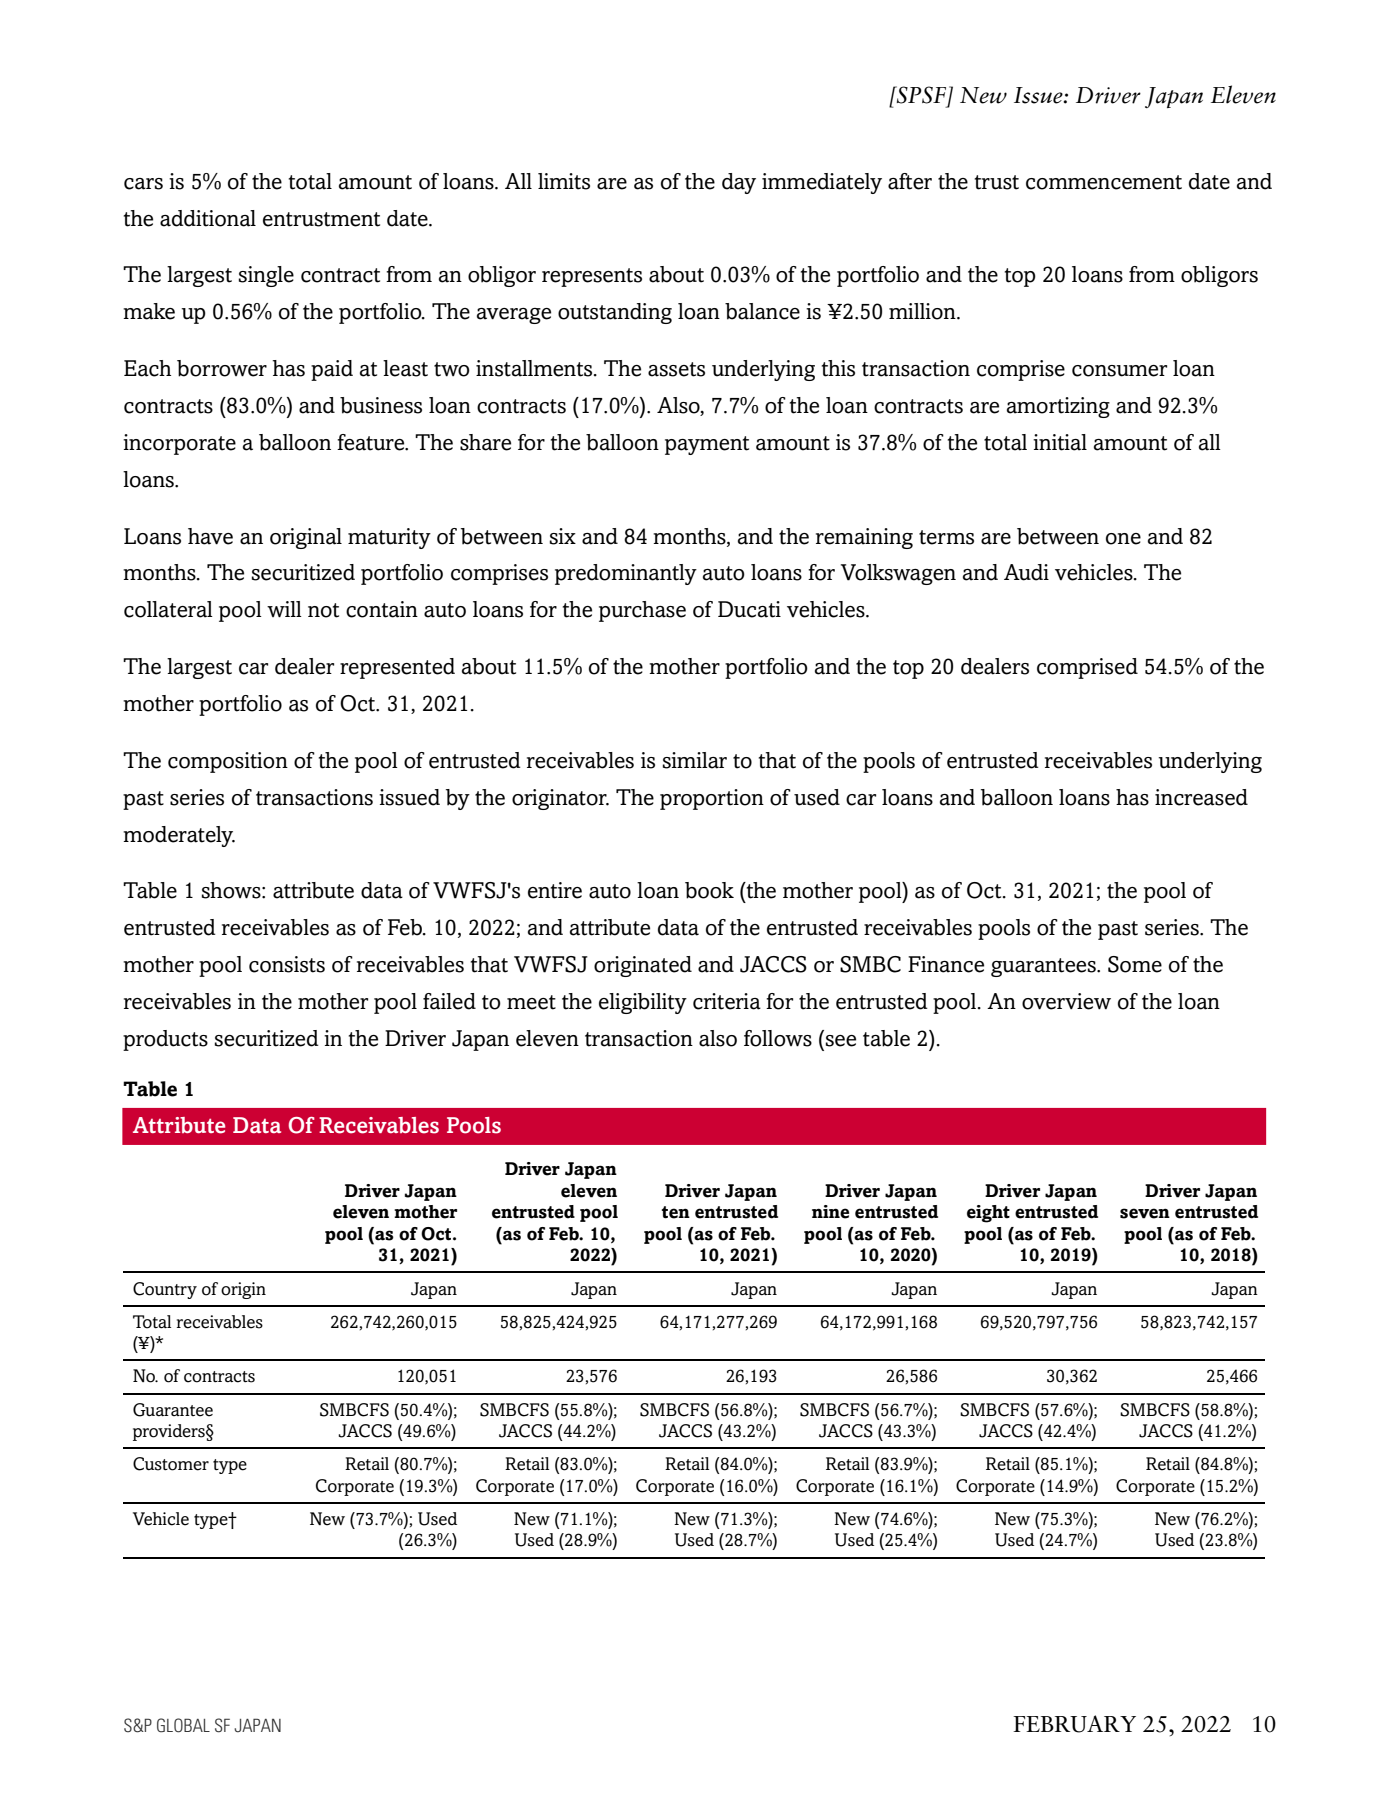 The image size is (1400, 1812). What do you see at coordinates (183, 1725) in the image?
I see `GLOBAL` at bounding box center [183, 1725].
